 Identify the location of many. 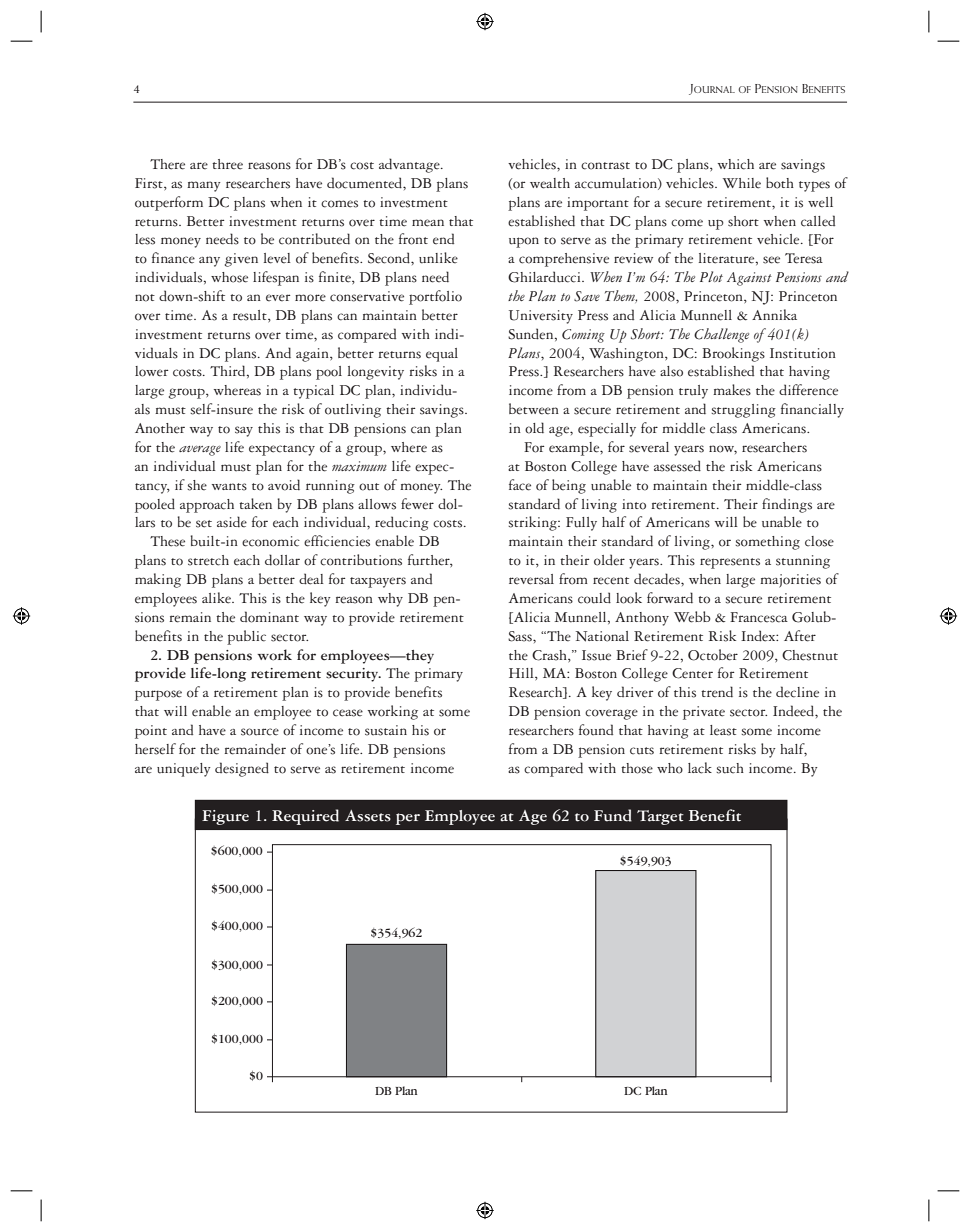
(204, 186).
